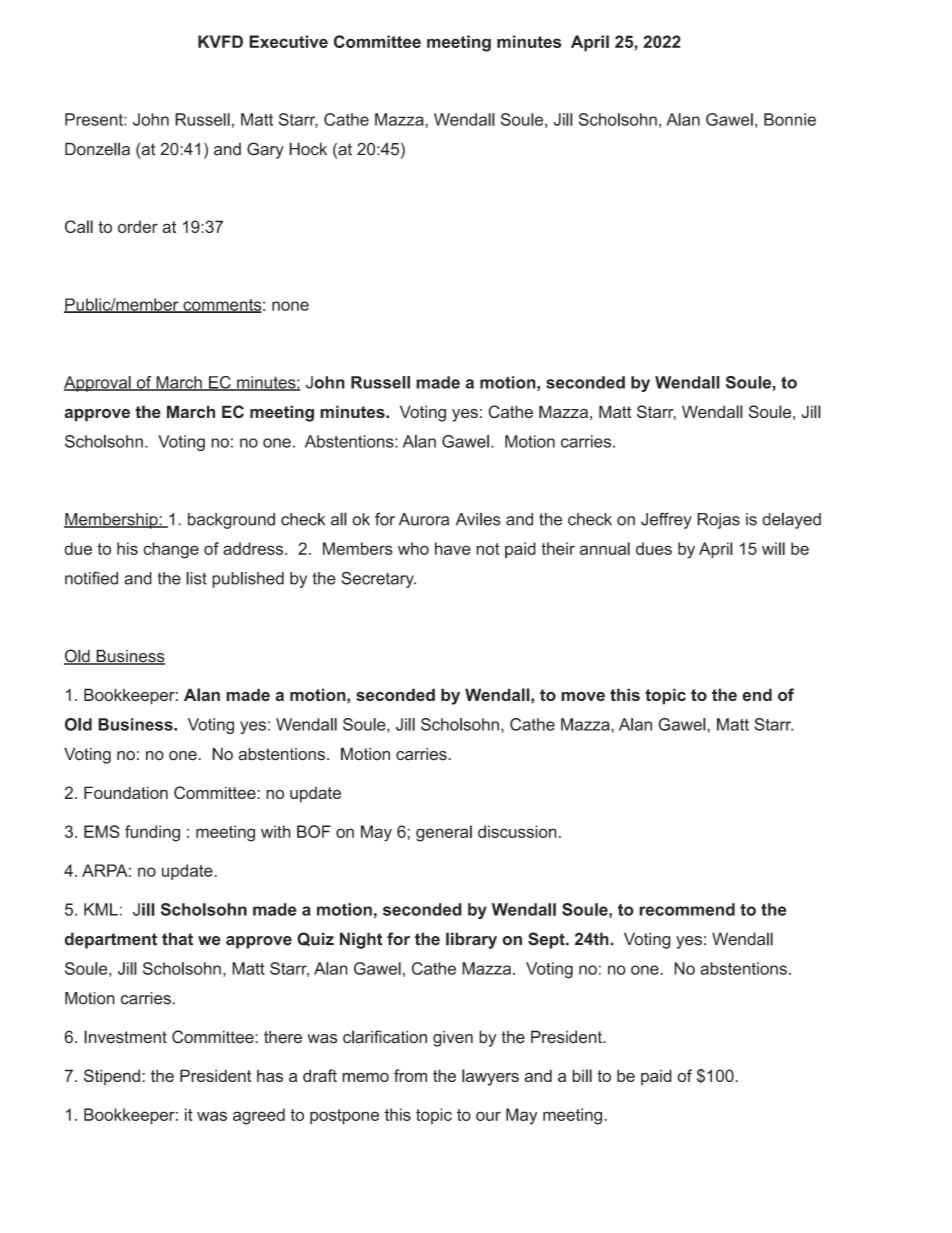  Describe the element at coordinates (410, 1075) in the screenshot. I see `from` at that location.
